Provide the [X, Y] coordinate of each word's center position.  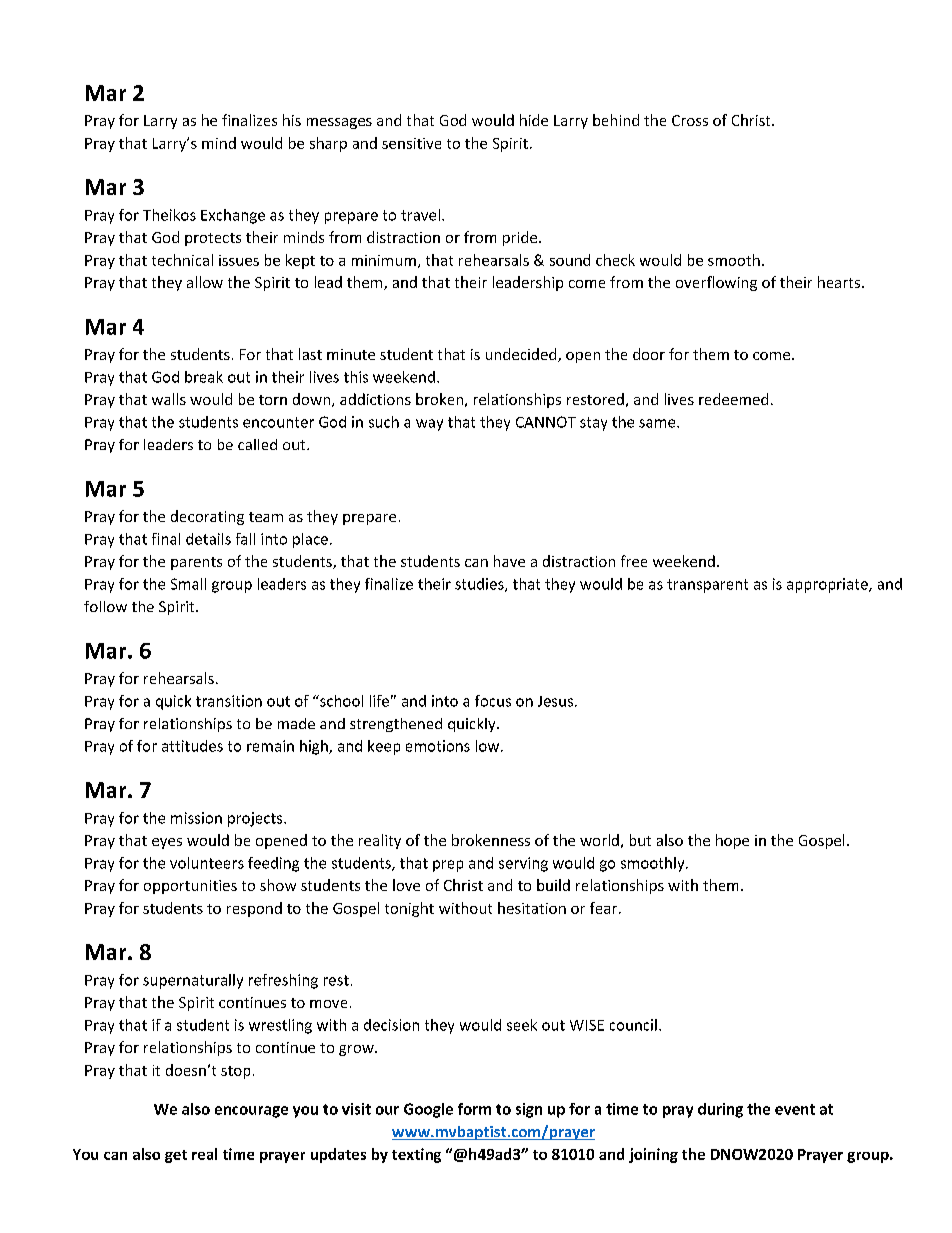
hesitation [532, 908]
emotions [438, 746]
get [176, 1156]
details [208, 539]
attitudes [192, 746]
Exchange [233, 216]
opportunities [190, 887]
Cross [690, 120]
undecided [522, 355]
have [509, 561]
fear [605, 908]
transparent [707, 586]
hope [732, 841]
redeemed [733, 399]
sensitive [411, 143]
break [204, 377]
